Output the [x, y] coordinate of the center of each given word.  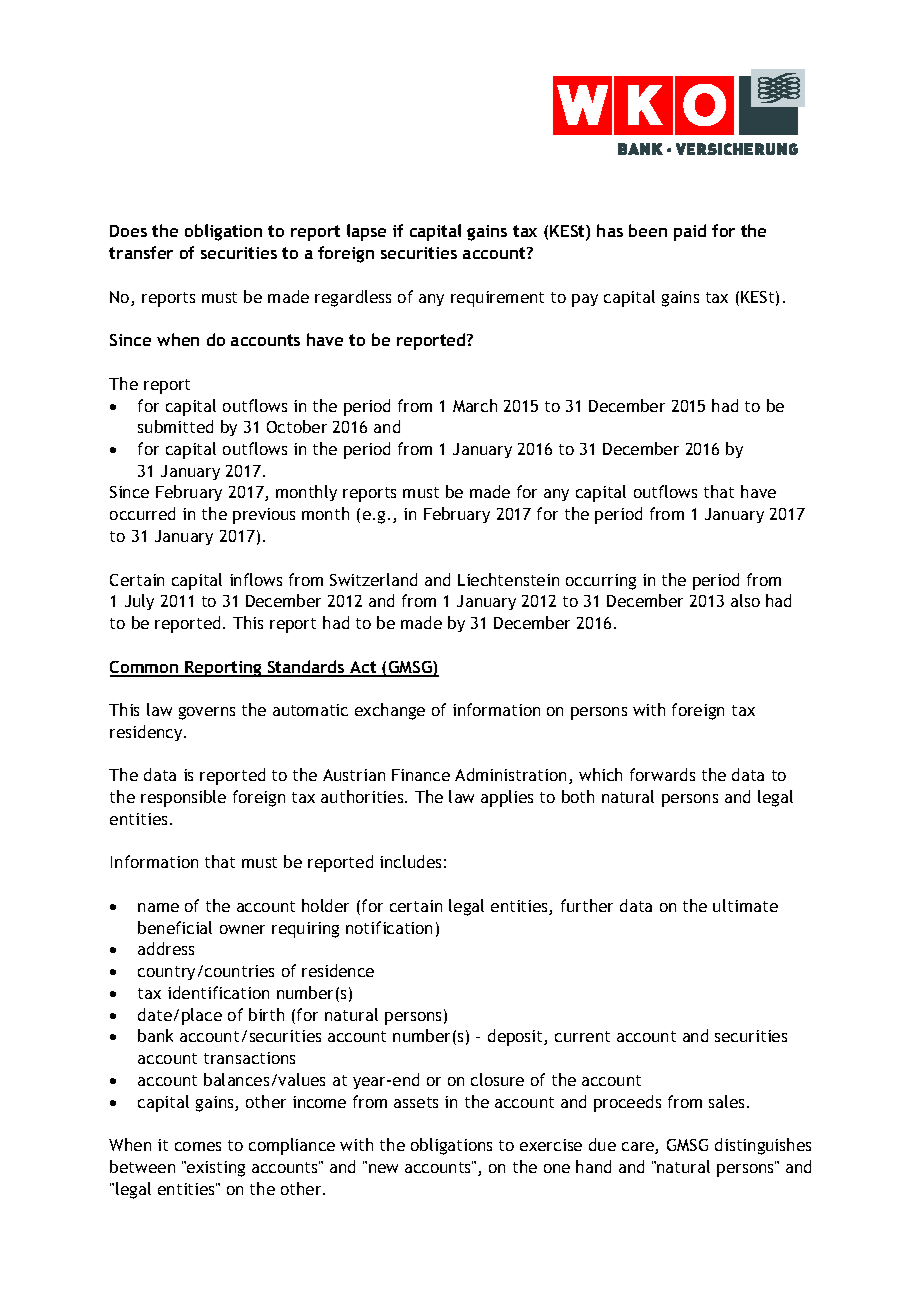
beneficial [175, 927]
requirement [497, 299]
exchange [390, 711]
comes [198, 1146]
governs [207, 713]
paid [690, 232]
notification [389, 927]
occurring [601, 582]
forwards [662, 774]
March [475, 405]
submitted [175, 426]
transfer [141, 252]
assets [416, 1102]
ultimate [745, 905]
